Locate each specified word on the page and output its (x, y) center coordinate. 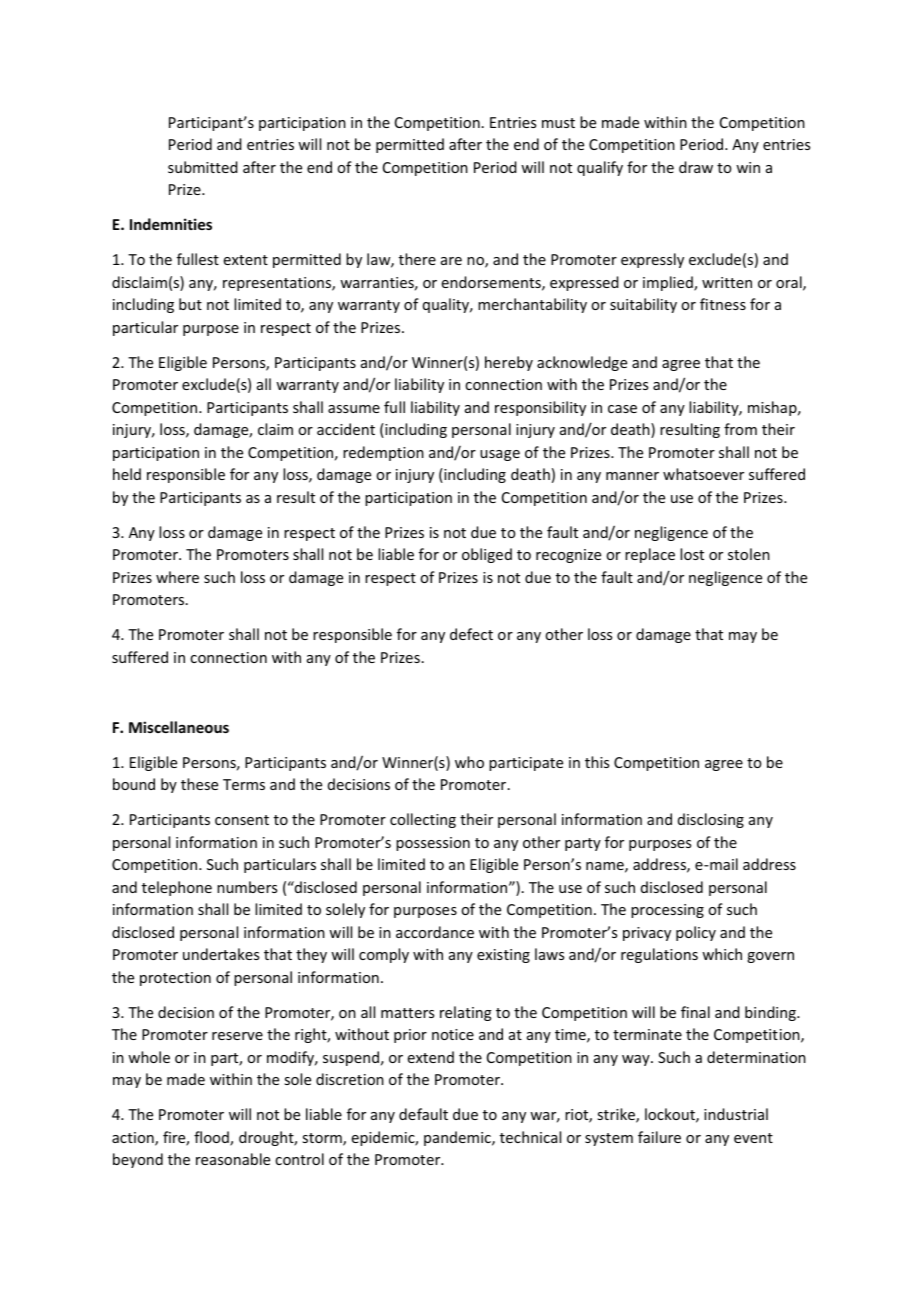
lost (692, 554)
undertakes (221, 954)
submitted (203, 167)
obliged (487, 555)
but (190, 304)
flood (212, 1138)
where (177, 577)
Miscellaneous (179, 727)
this (597, 762)
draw (696, 167)
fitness (723, 304)
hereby (509, 363)
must (558, 123)
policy (696, 933)
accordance (435, 932)
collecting (423, 820)
